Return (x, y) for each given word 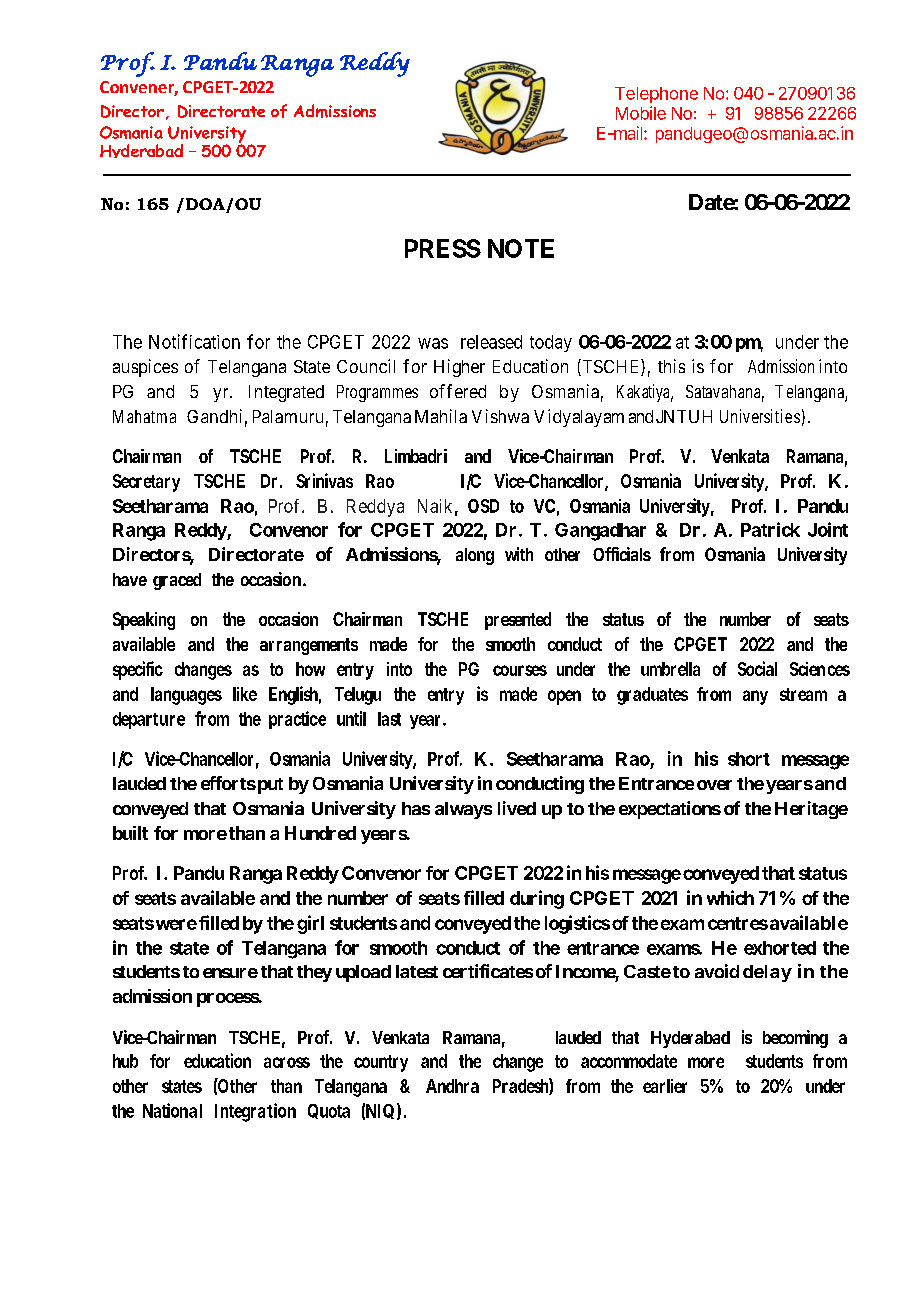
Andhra (452, 1086)
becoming (795, 1039)
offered (458, 391)
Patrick (770, 529)
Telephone (656, 95)
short (749, 759)
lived (517, 808)
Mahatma (144, 416)
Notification (194, 341)
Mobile (641, 113)
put (269, 786)
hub (125, 1061)
